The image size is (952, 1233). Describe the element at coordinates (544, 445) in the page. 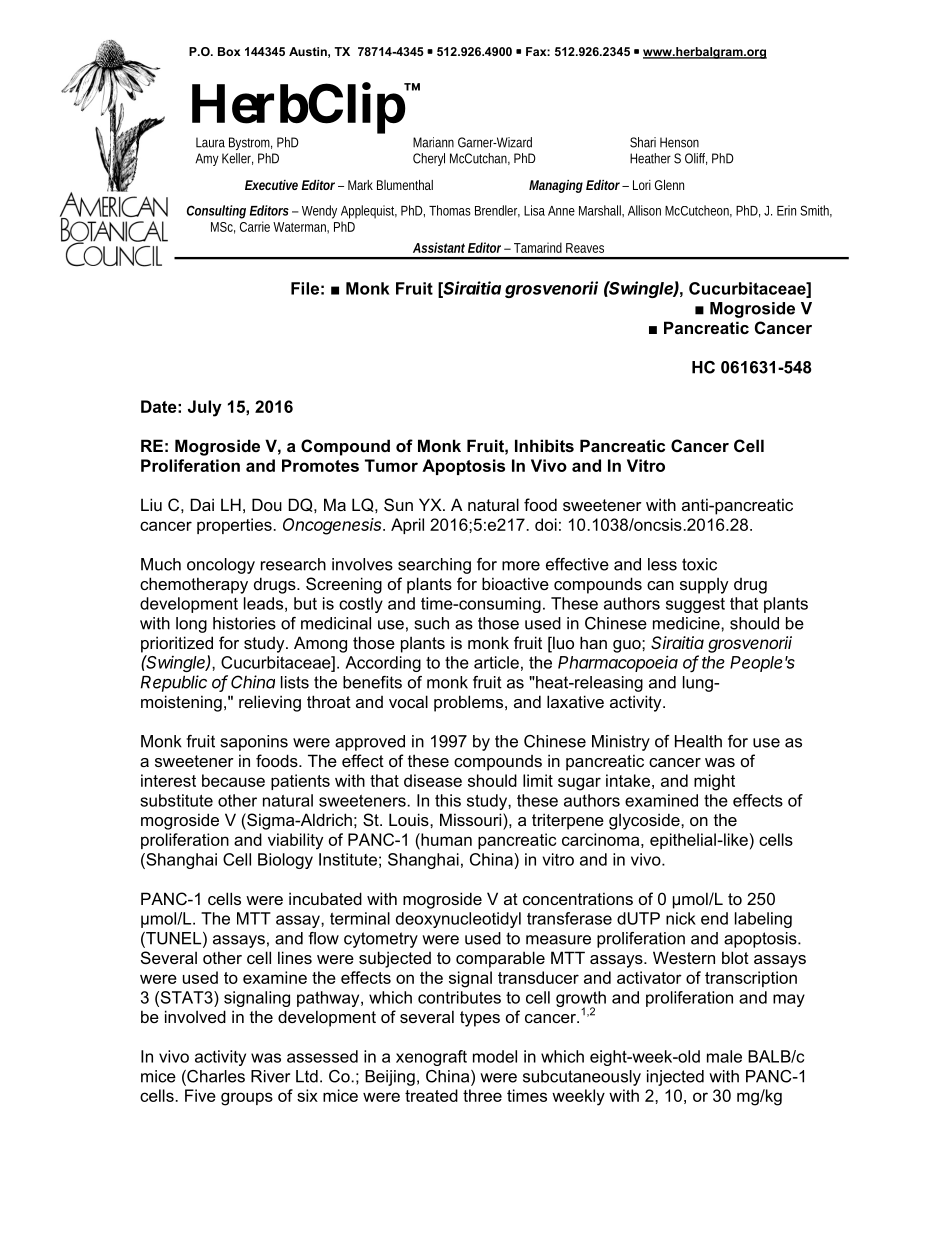

I see `Inhibits` at that location.
